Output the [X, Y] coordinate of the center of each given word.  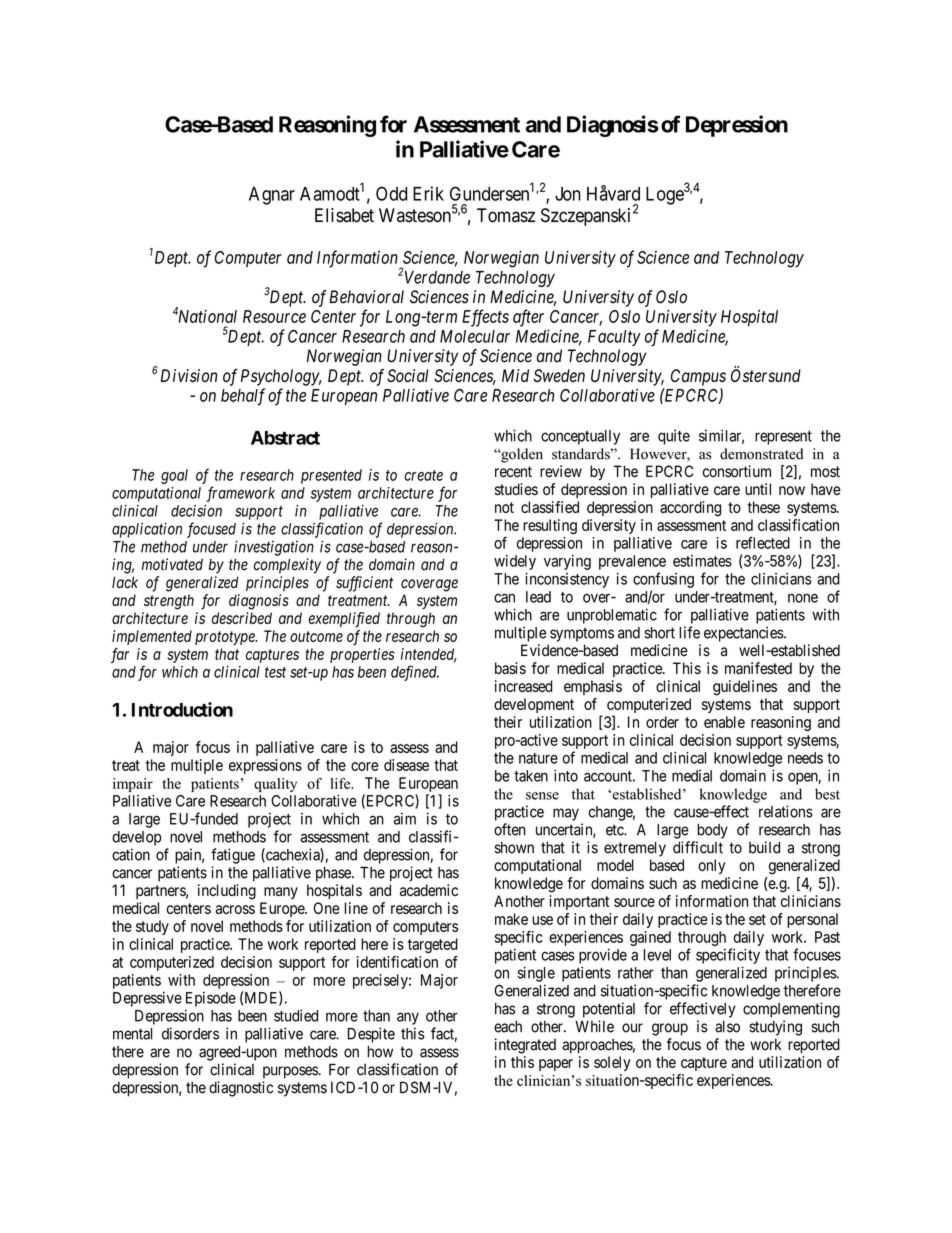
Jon [568, 194]
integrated [525, 1046]
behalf [243, 397]
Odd [391, 193]
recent [513, 472]
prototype [226, 638]
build [764, 847]
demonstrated [762, 454]
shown [514, 848]
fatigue [233, 856]
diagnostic [241, 1089]
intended [429, 655]
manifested [758, 668]
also [727, 1027]
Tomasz [506, 215]
